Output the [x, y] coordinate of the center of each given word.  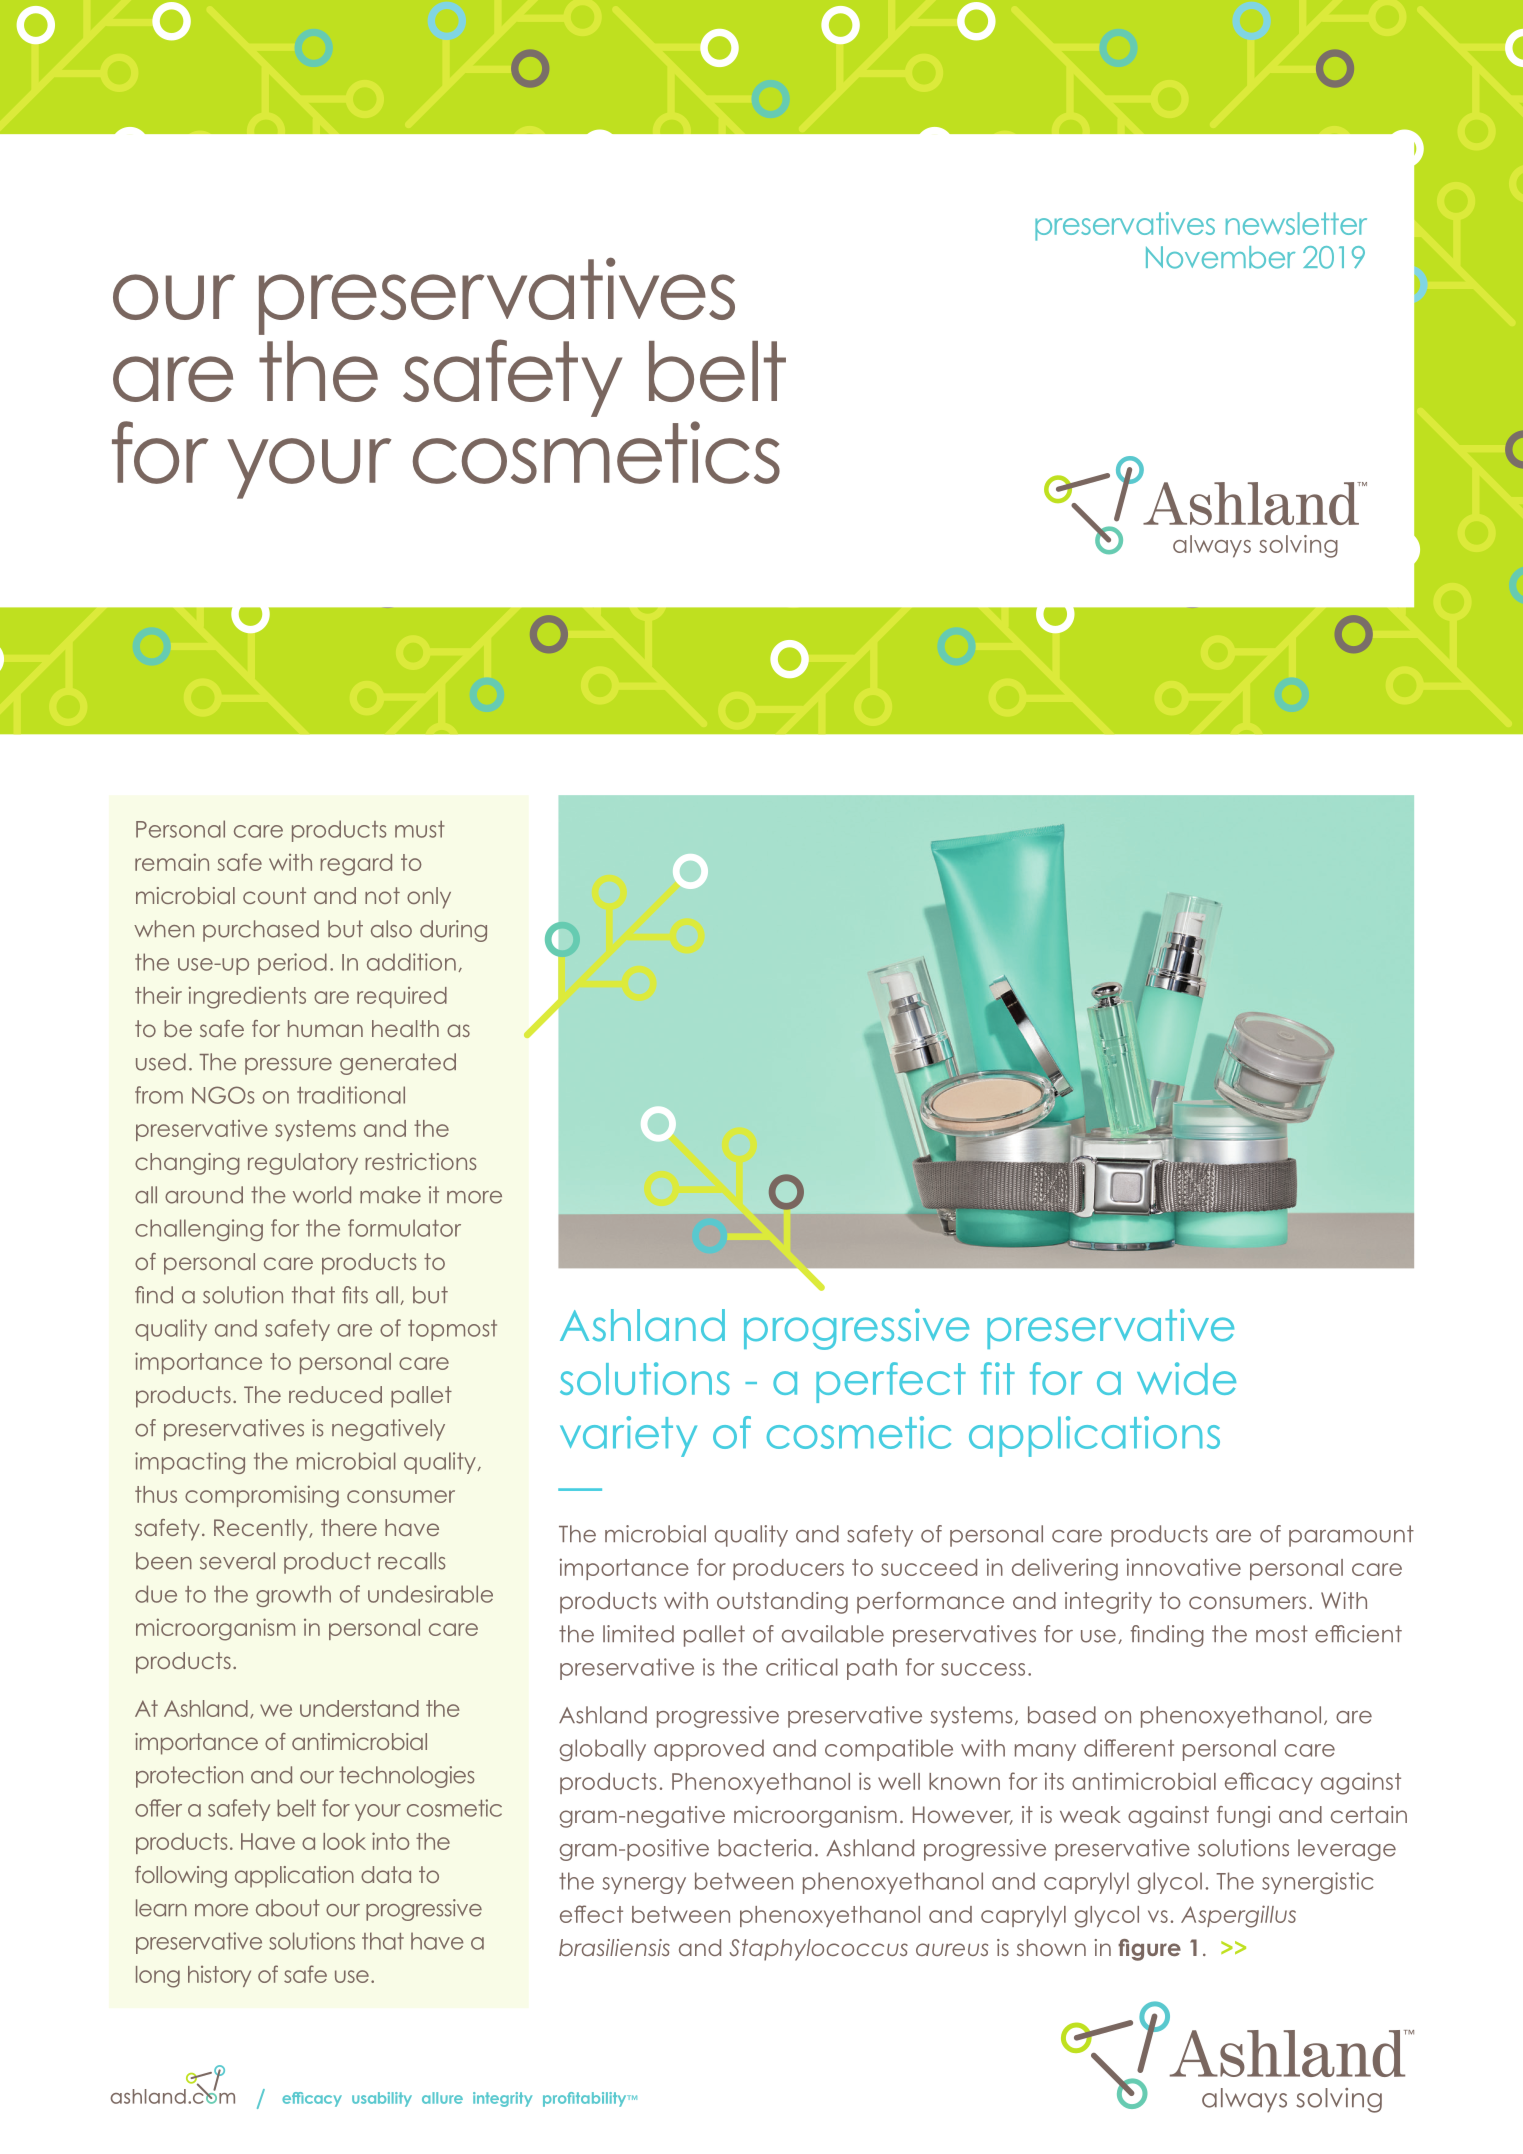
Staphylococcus [818, 1950]
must [420, 829]
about [288, 1908]
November [1220, 257]
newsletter [1296, 223]
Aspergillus [1238, 1916]
